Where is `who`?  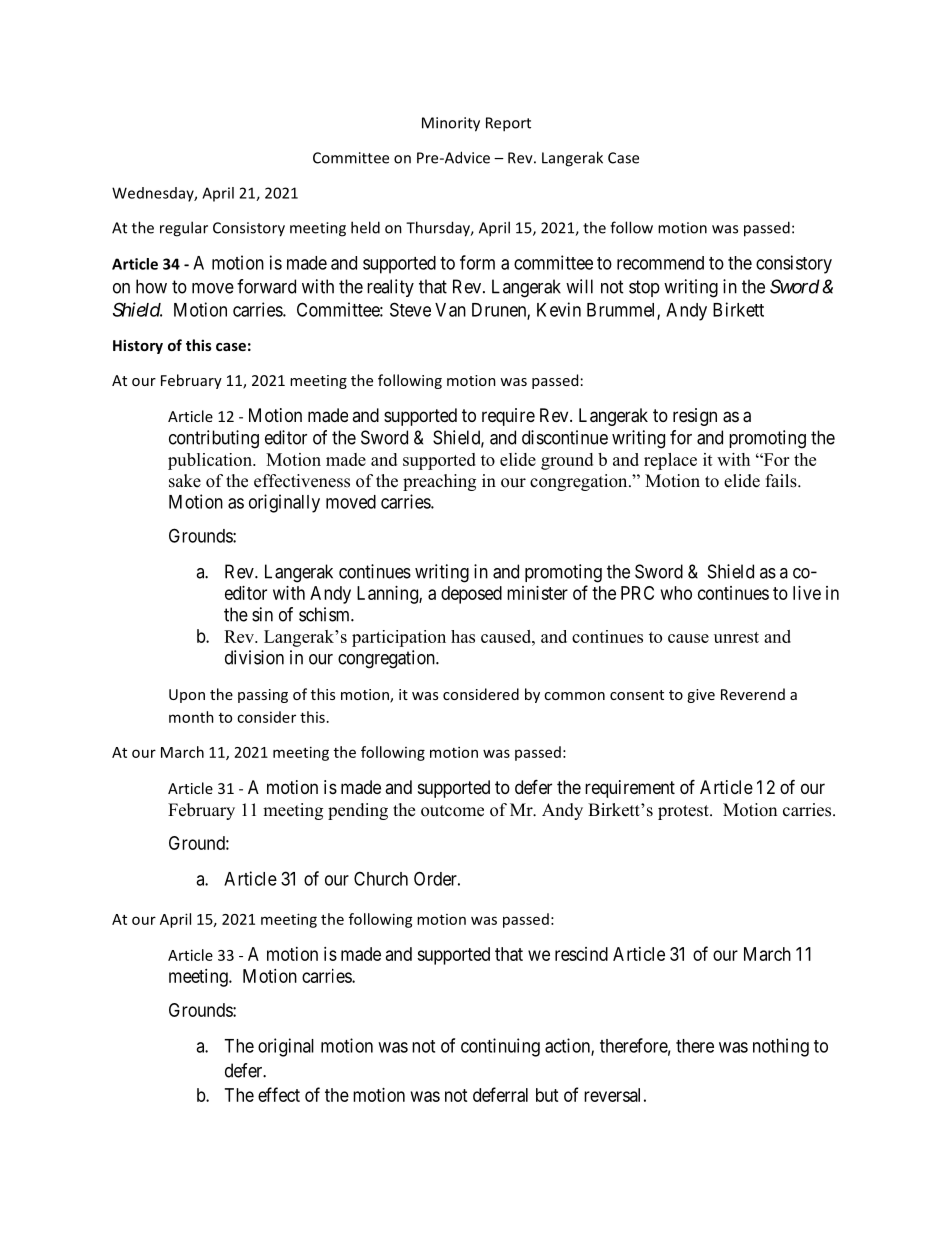 who is located at coordinates (676, 593).
